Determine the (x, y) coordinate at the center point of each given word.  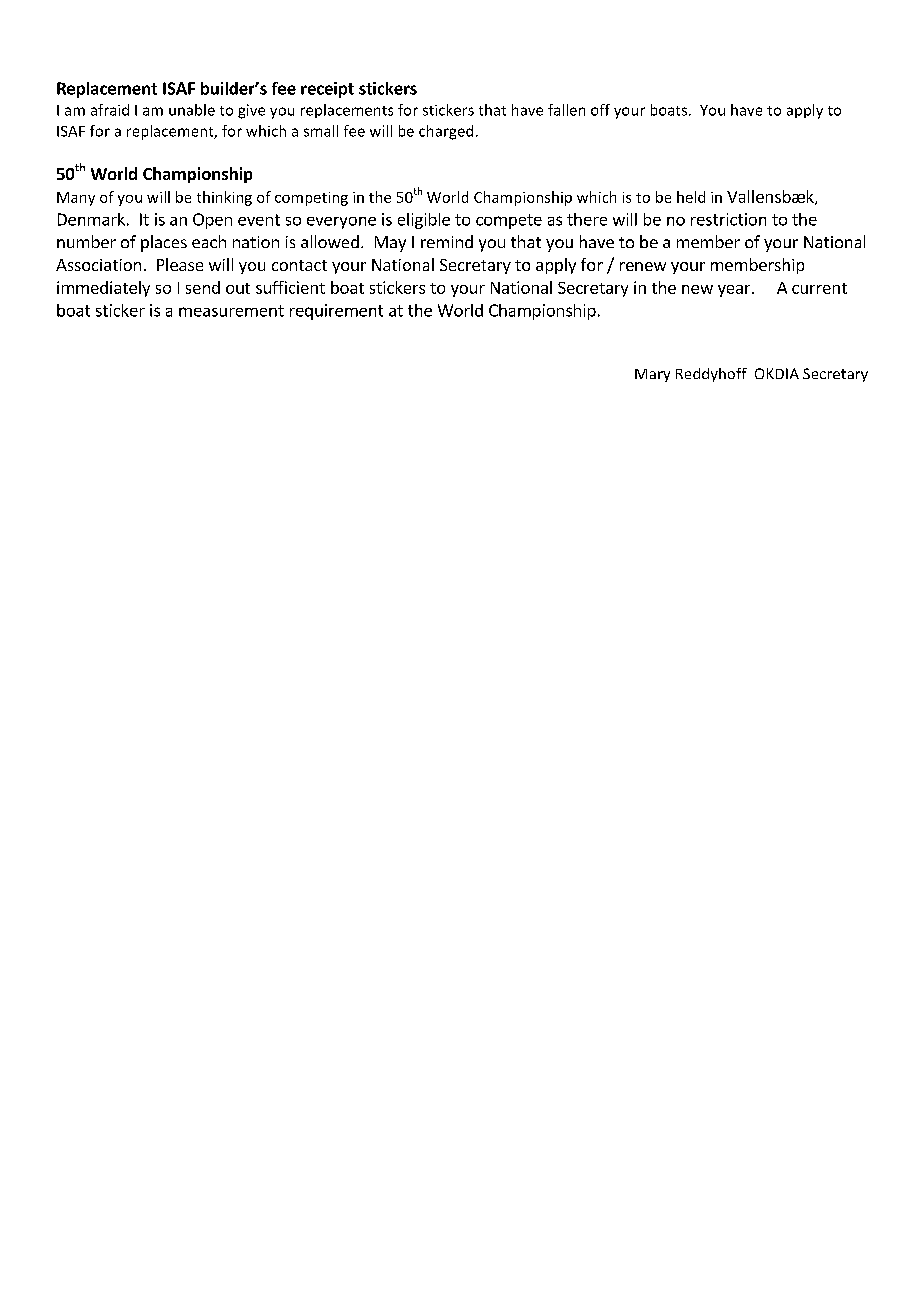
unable (192, 110)
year (735, 291)
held (691, 197)
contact (299, 265)
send (203, 287)
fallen (566, 110)
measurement (231, 311)
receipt (327, 90)
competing (311, 199)
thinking (224, 198)
